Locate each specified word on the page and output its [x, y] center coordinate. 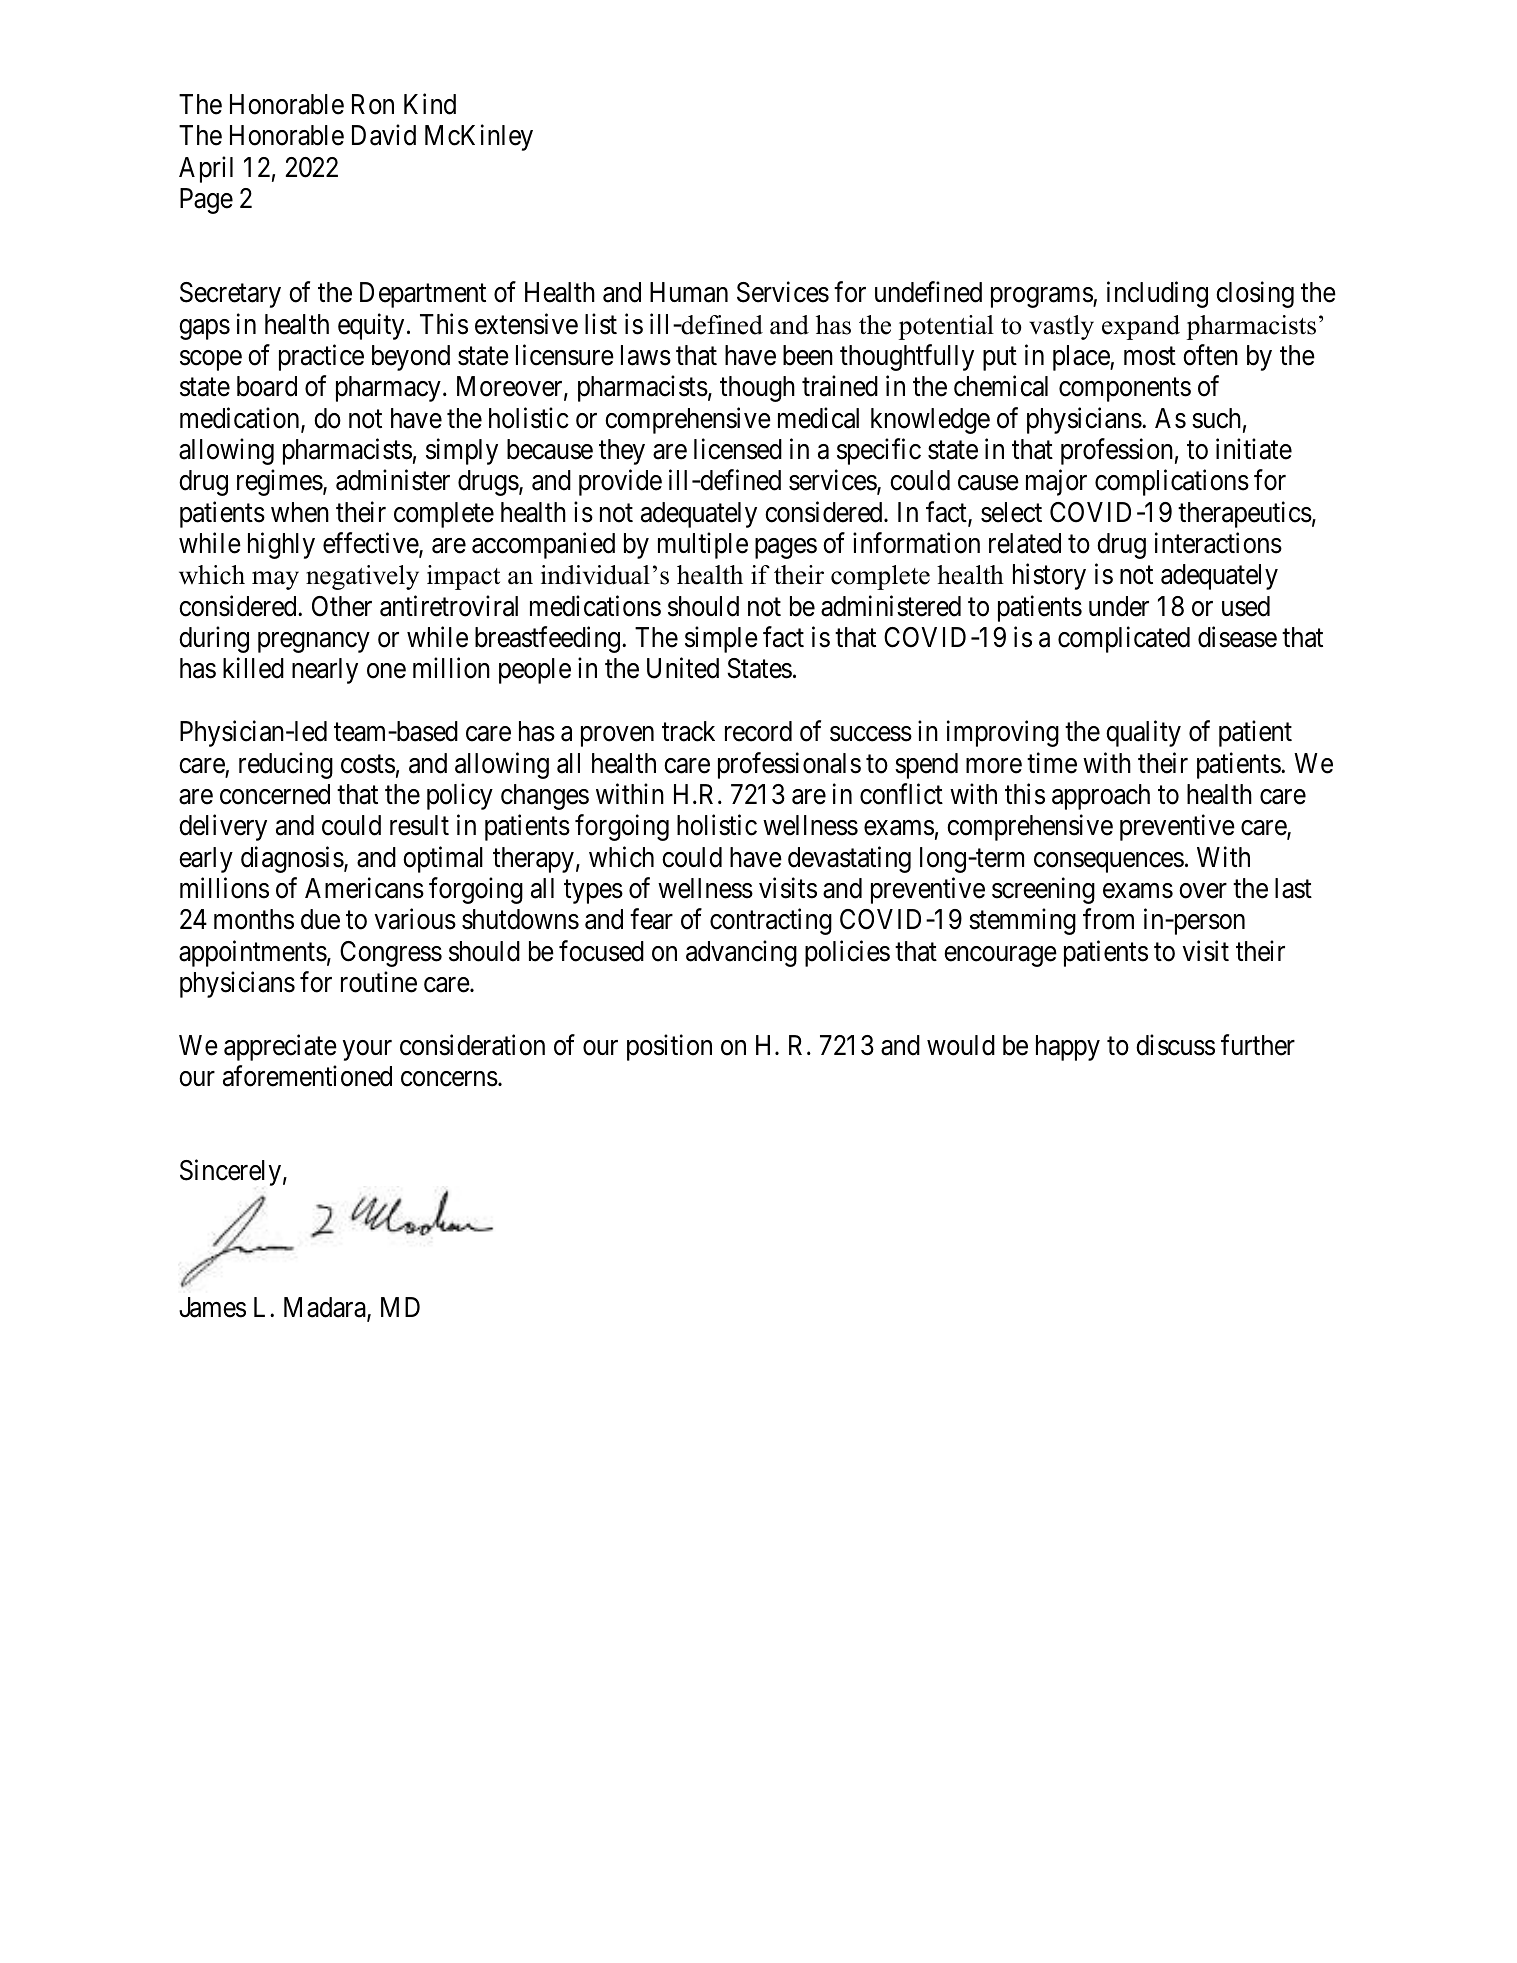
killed [253, 668]
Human [689, 292]
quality [1143, 733]
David [384, 135]
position [669, 1047]
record [758, 731]
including [1157, 294]
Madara [326, 1308]
